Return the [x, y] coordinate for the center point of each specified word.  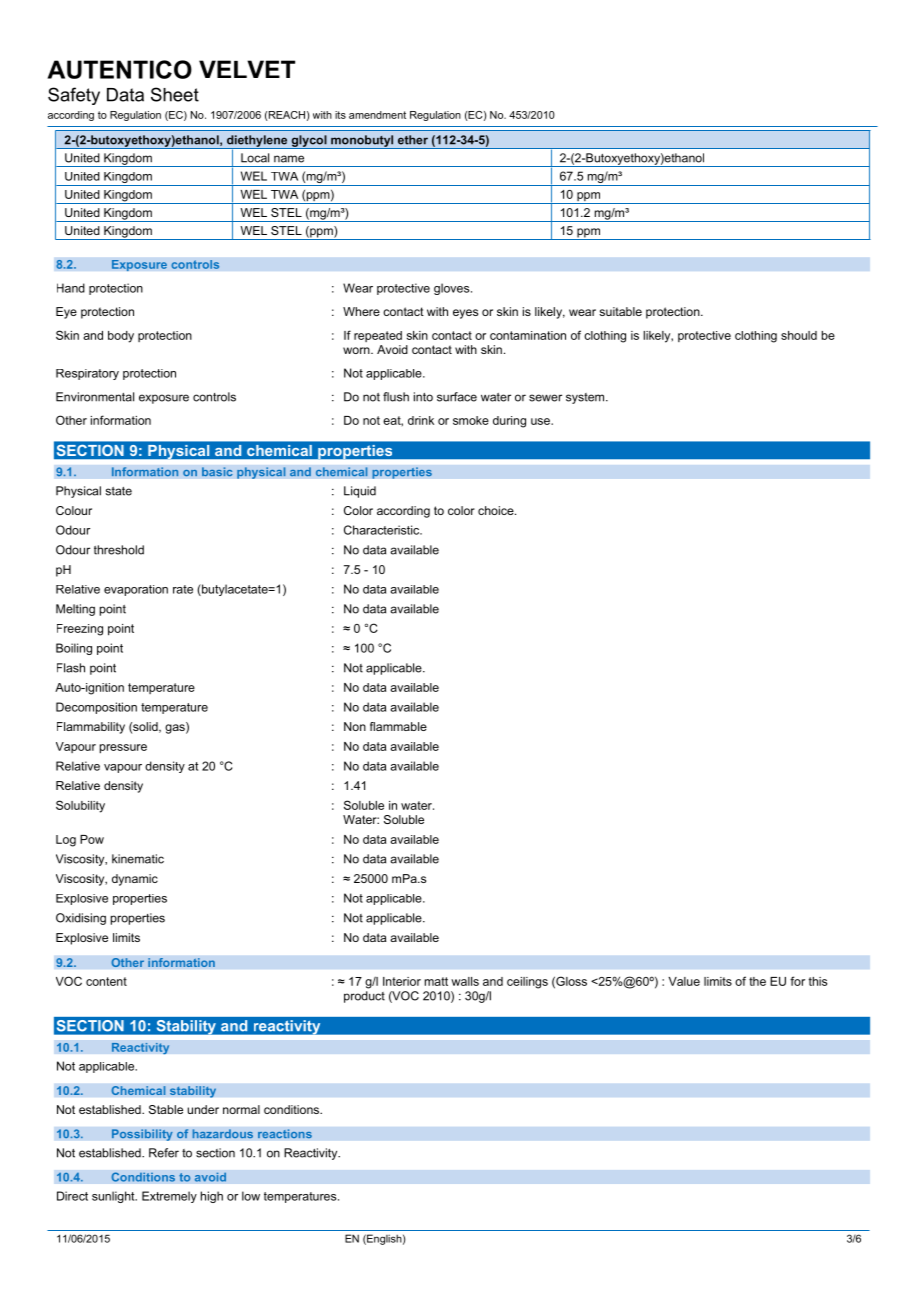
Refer [164, 1153]
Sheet [175, 94]
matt [436, 981]
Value [684, 981]
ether [413, 140]
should [799, 335]
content [106, 981]
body [121, 337]
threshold [119, 550]
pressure [123, 749]
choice [497, 510]
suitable [620, 311]
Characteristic [383, 530]
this [817, 981]
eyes [465, 314]
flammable [398, 726]
